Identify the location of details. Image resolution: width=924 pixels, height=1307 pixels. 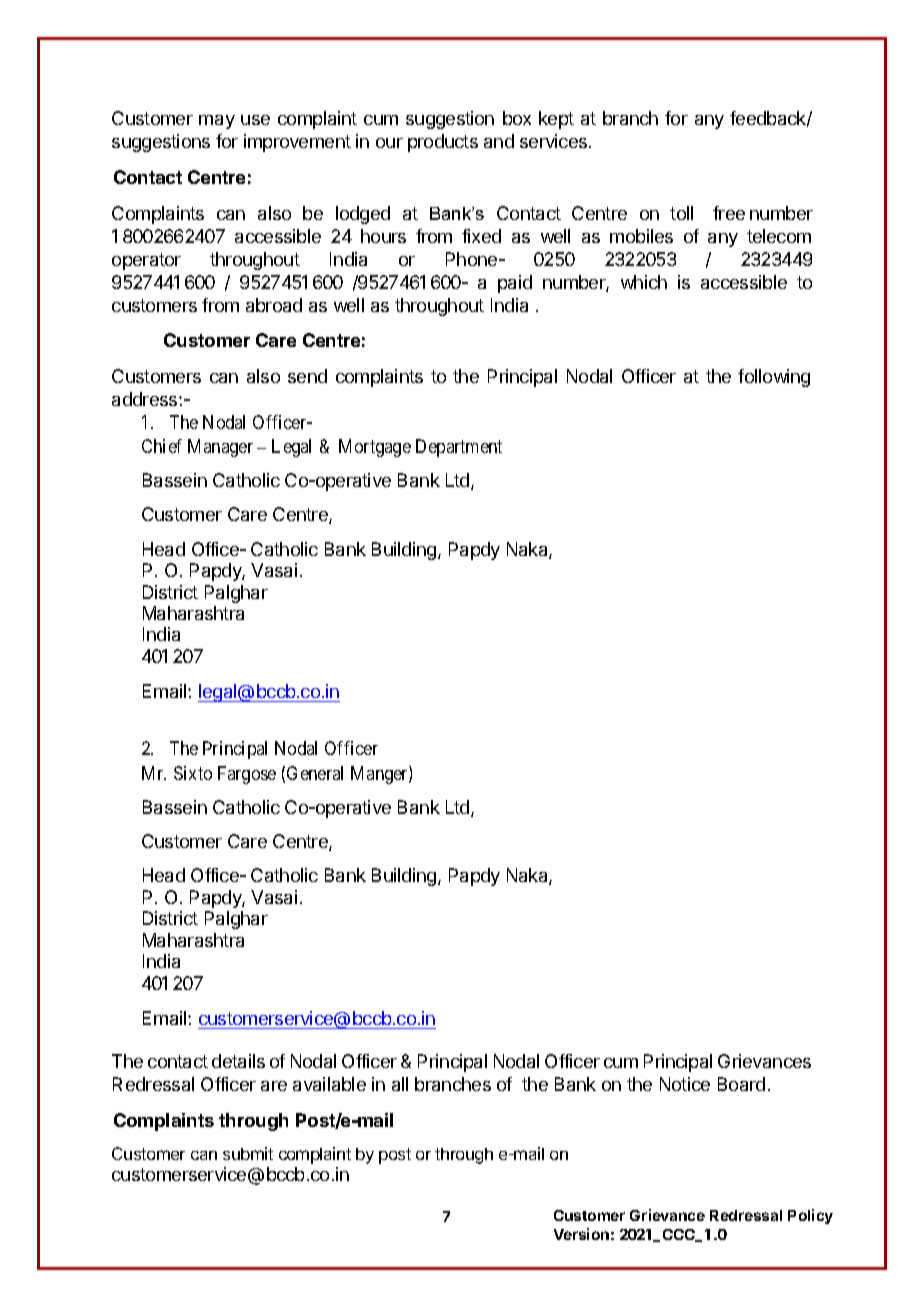
(238, 1061).
